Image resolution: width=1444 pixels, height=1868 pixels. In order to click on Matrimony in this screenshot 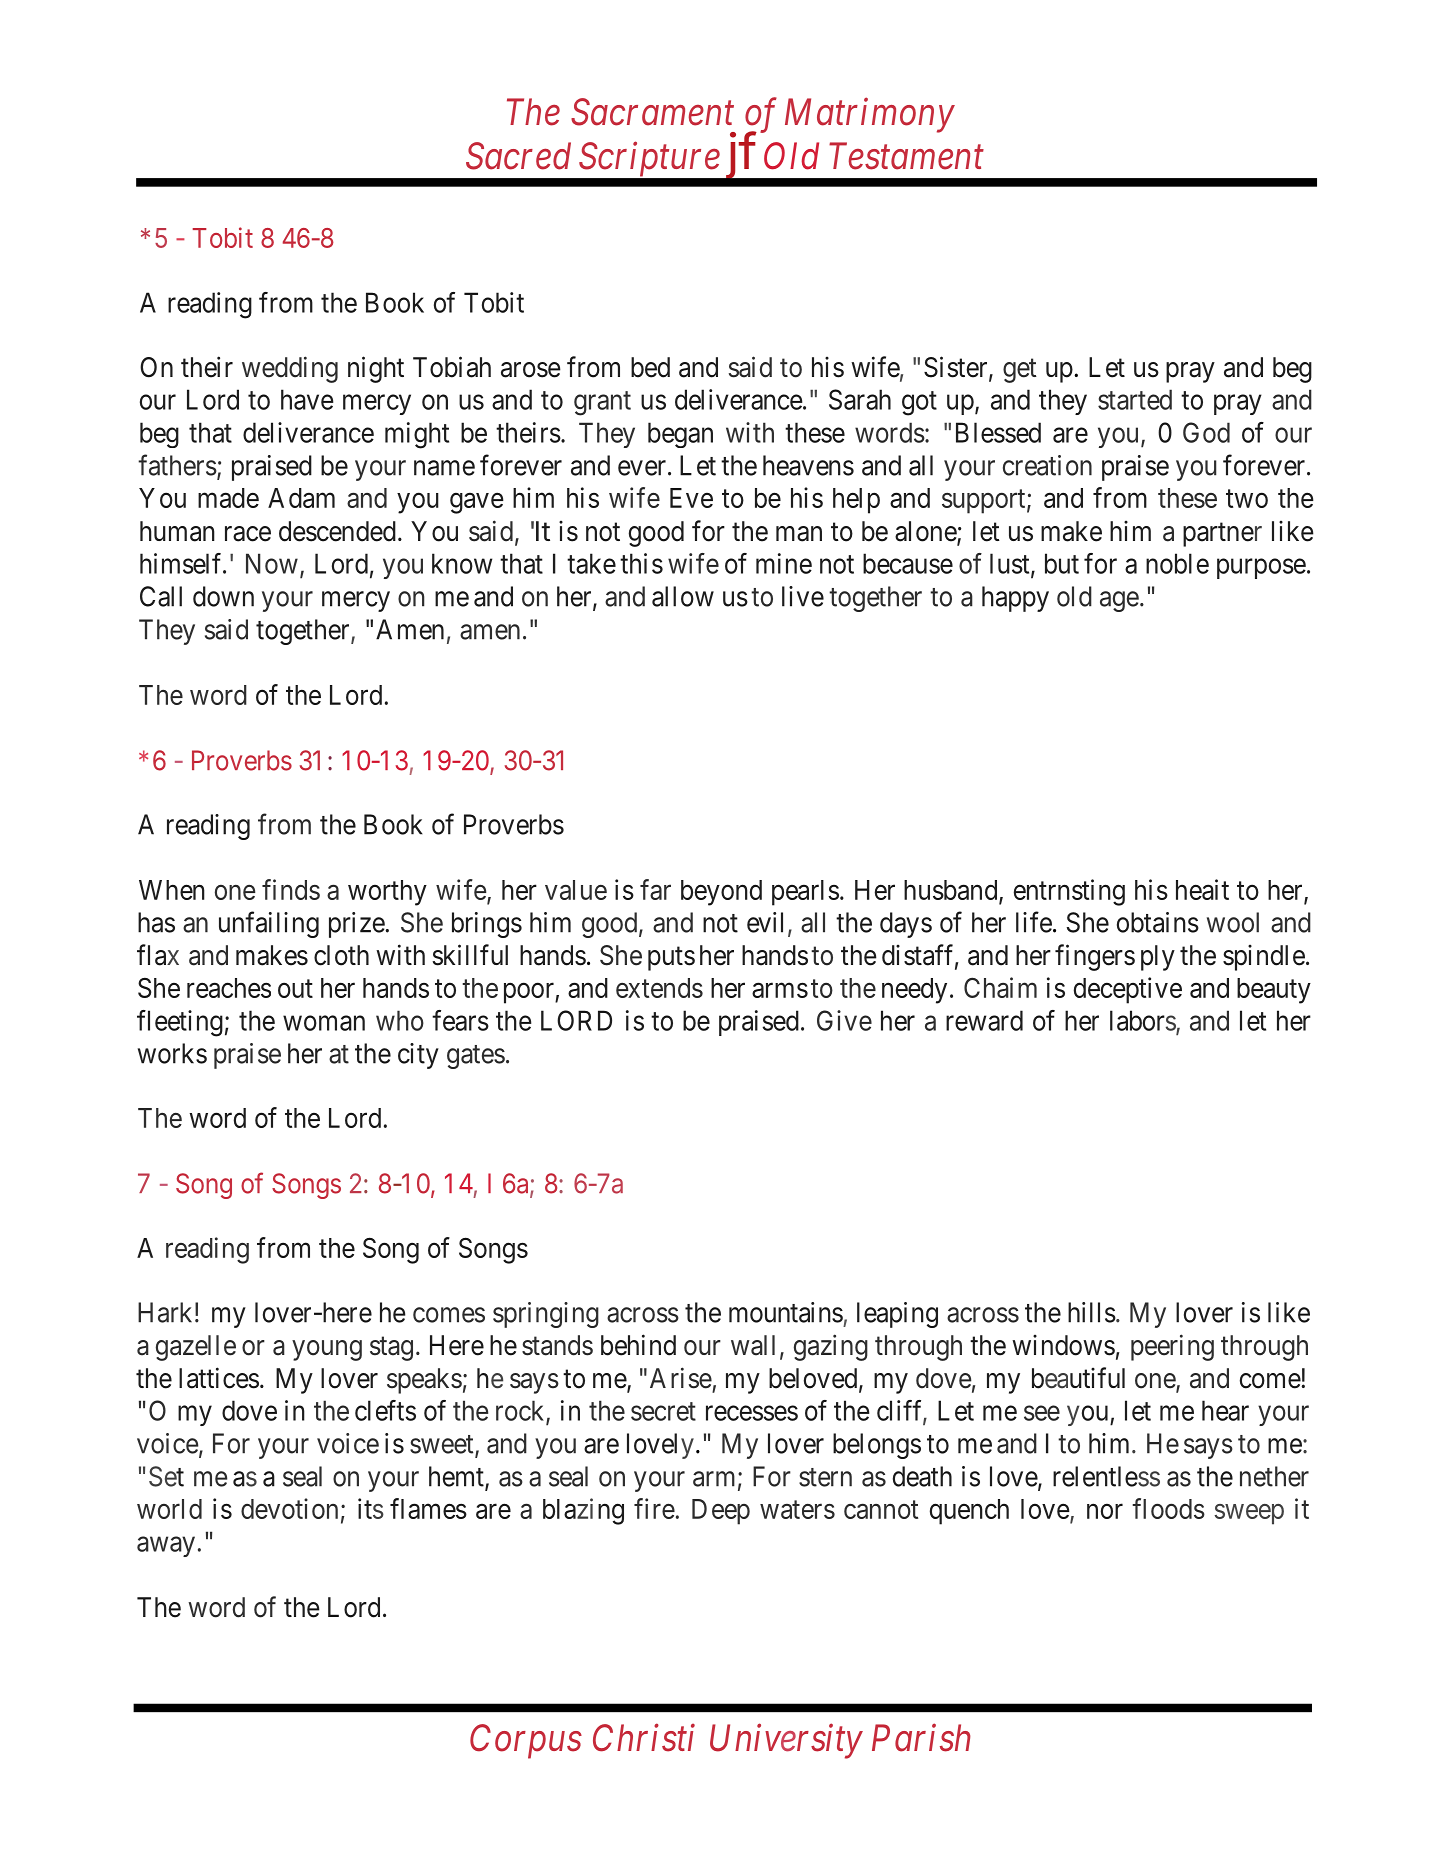, I will do `click(870, 116)`.
